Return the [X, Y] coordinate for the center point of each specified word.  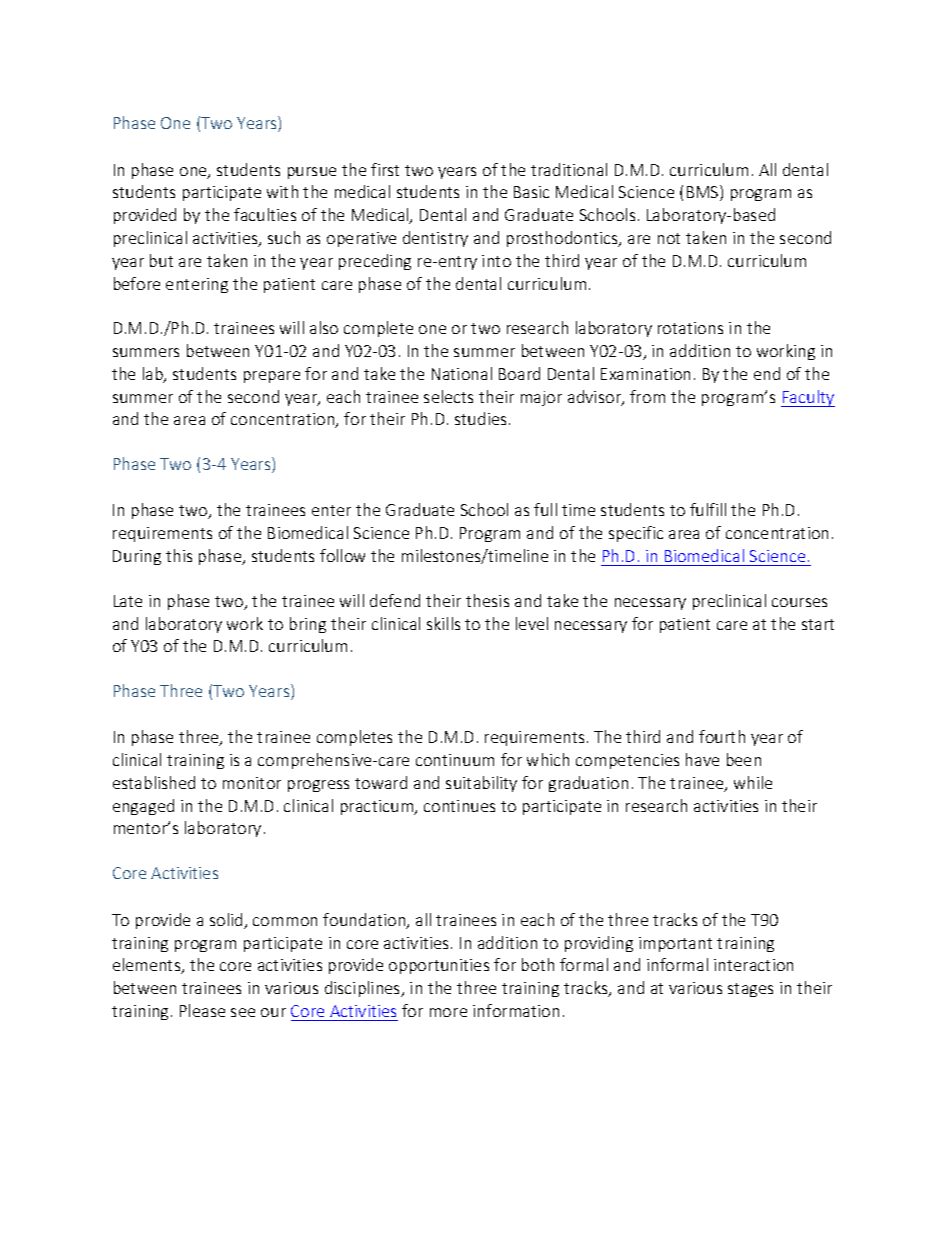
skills [443, 623]
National [462, 373]
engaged [143, 807]
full [545, 509]
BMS [704, 193]
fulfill [708, 509]
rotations [690, 328]
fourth [722, 736]
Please [202, 1010]
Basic [531, 192]
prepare [272, 377]
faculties [265, 214]
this [179, 555]
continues [459, 806]
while [753, 782]
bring [308, 625]
